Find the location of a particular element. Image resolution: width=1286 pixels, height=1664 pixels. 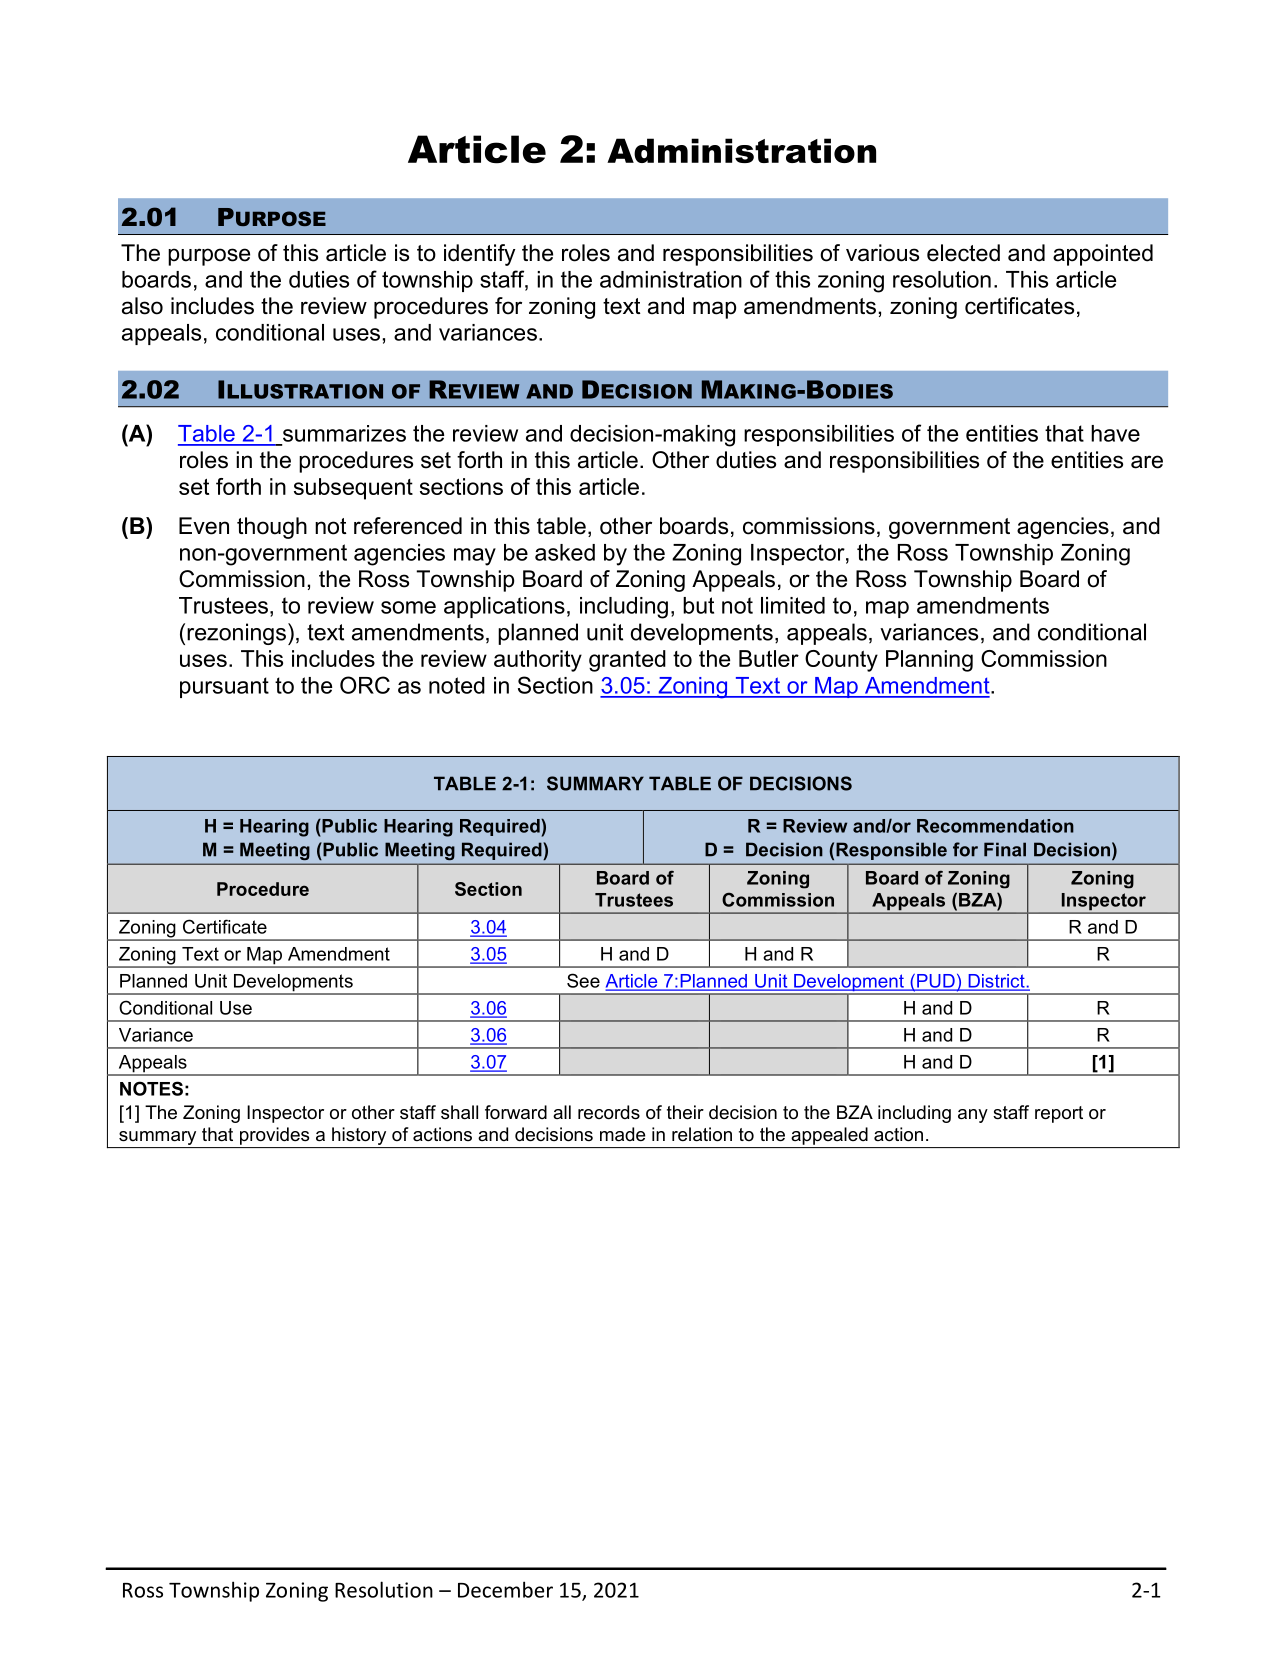

See is located at coordinates (583, 980).
